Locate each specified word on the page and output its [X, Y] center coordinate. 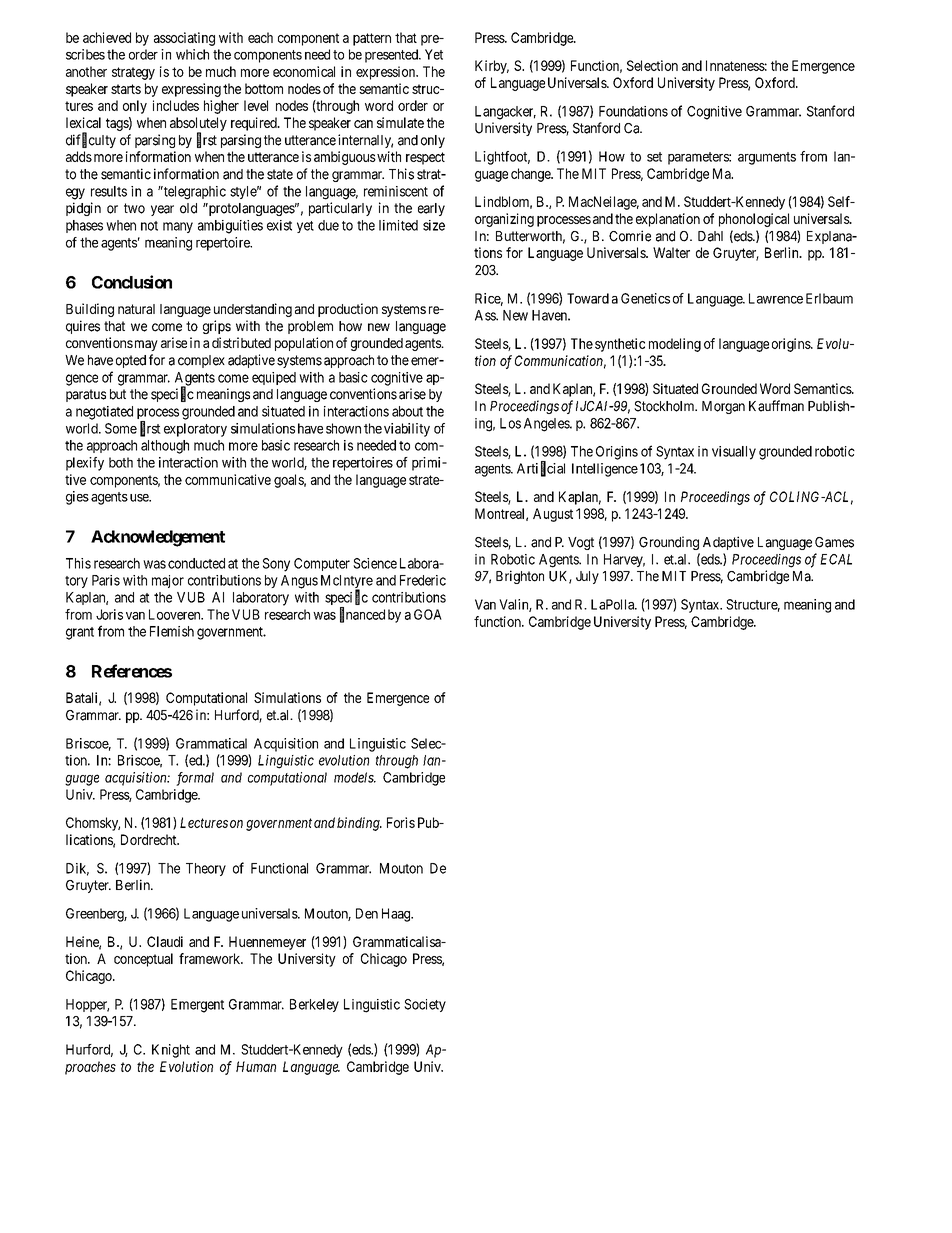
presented [392, 56]
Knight [171, 1051]
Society [425, 1005]
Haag [397, 915]
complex [201, 361]
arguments [767, 158]
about [407, 411]
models [355, 777]
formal [195, 779]
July [587, 577]
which [192, 54]
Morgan [723, 407]
